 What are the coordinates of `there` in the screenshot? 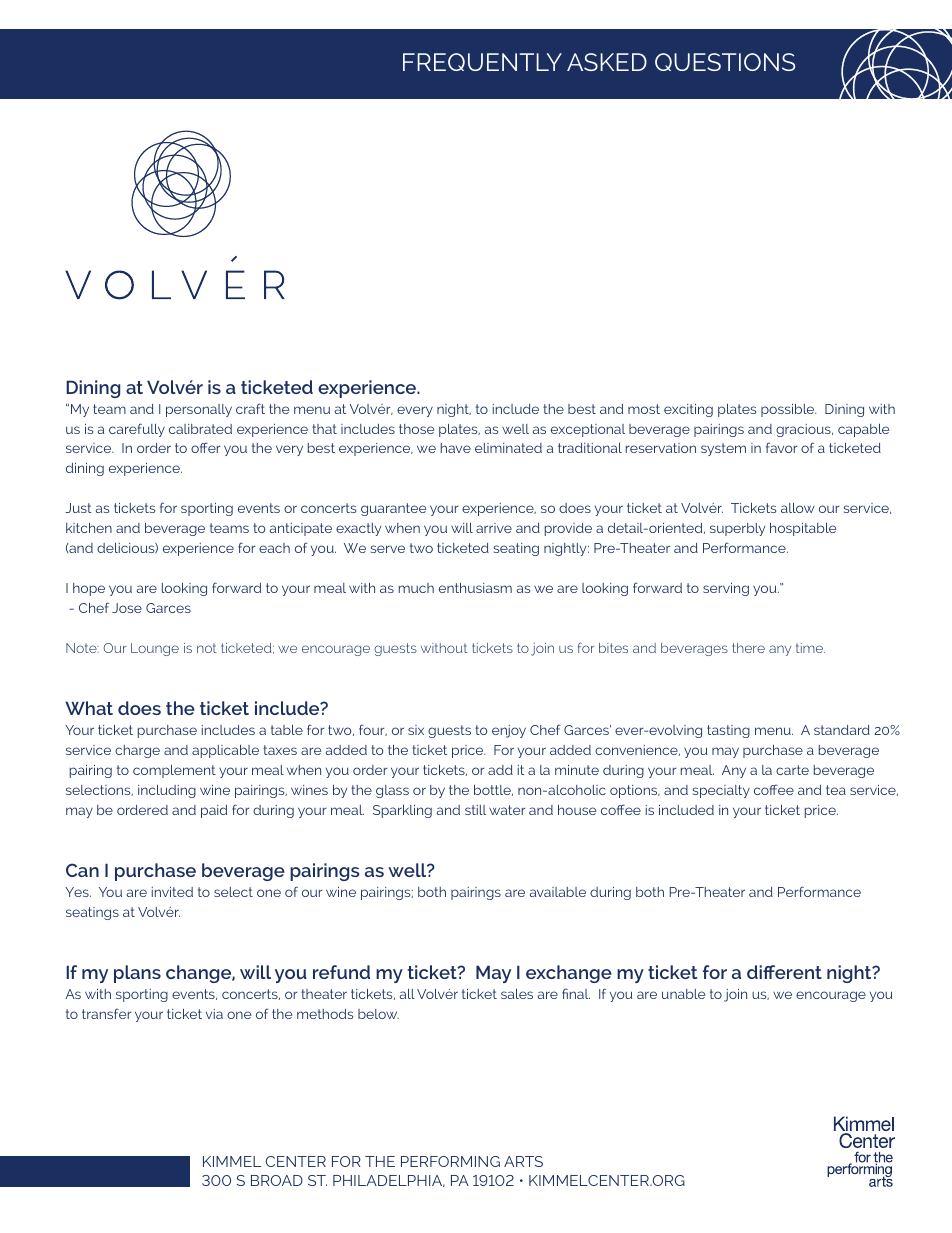 It's located at (748, 648).
